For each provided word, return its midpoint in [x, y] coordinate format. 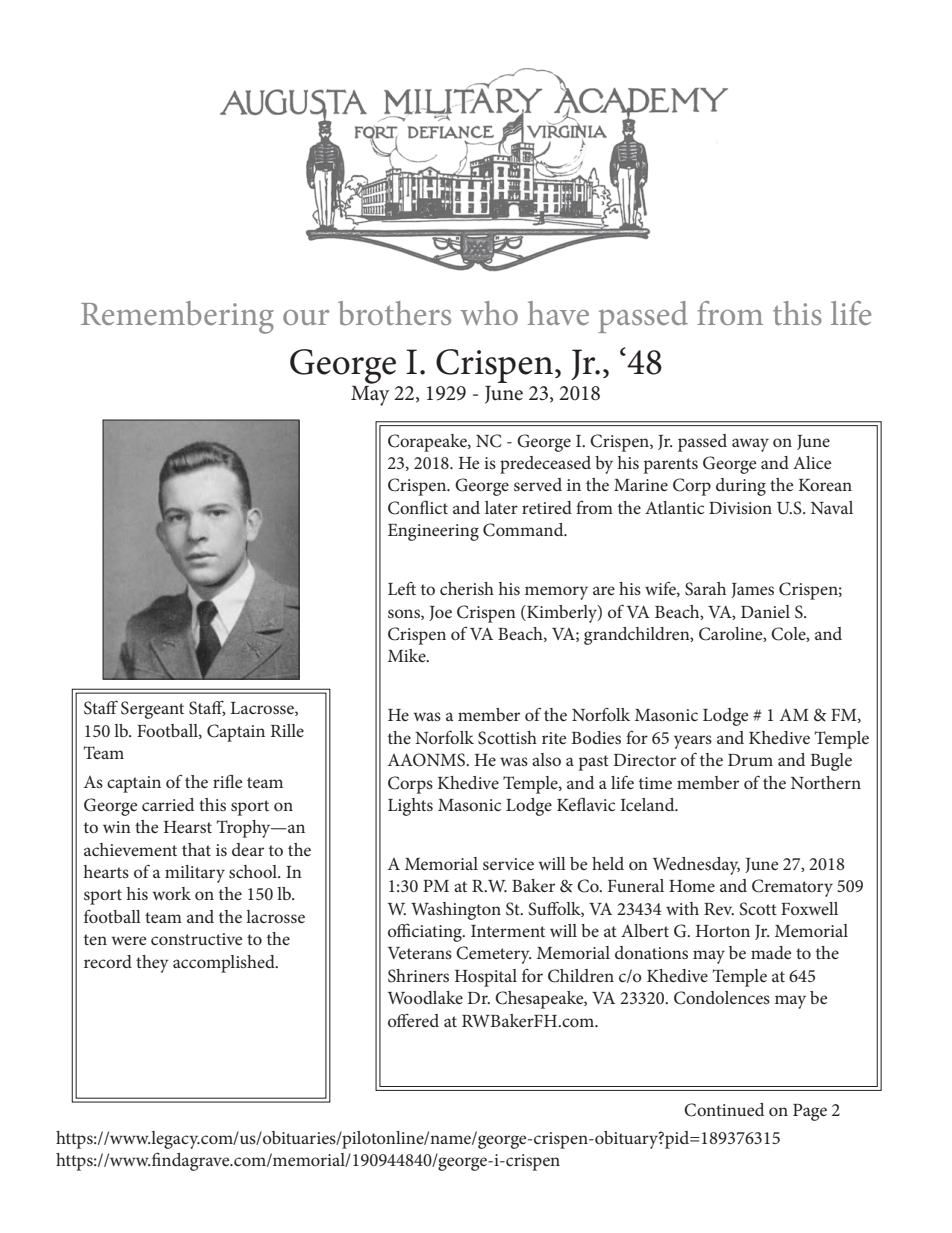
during [741, 487]
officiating [426, 932]
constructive [196, 939]
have [558, 313]
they [152, 964]
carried [168, 804]
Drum [750, 760]
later [501, 507]
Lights [410, 807]
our [306, 317]
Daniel [765, 611]
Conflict [418, 507]
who [489, 313]
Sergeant [152, 710]
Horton [723, 931]
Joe [440, 613]
